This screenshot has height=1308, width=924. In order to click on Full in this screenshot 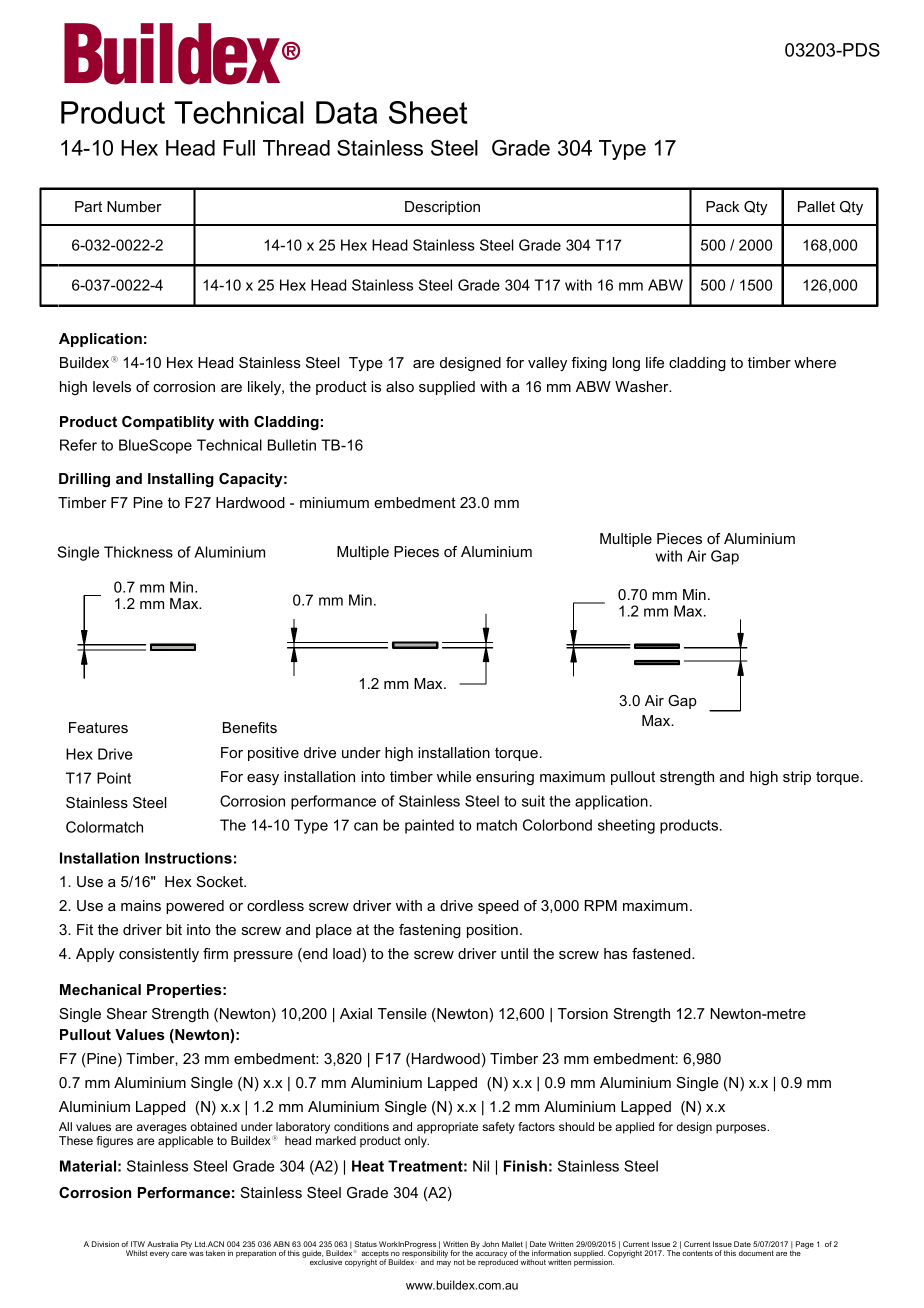, I will do `click(239, 148)`.
